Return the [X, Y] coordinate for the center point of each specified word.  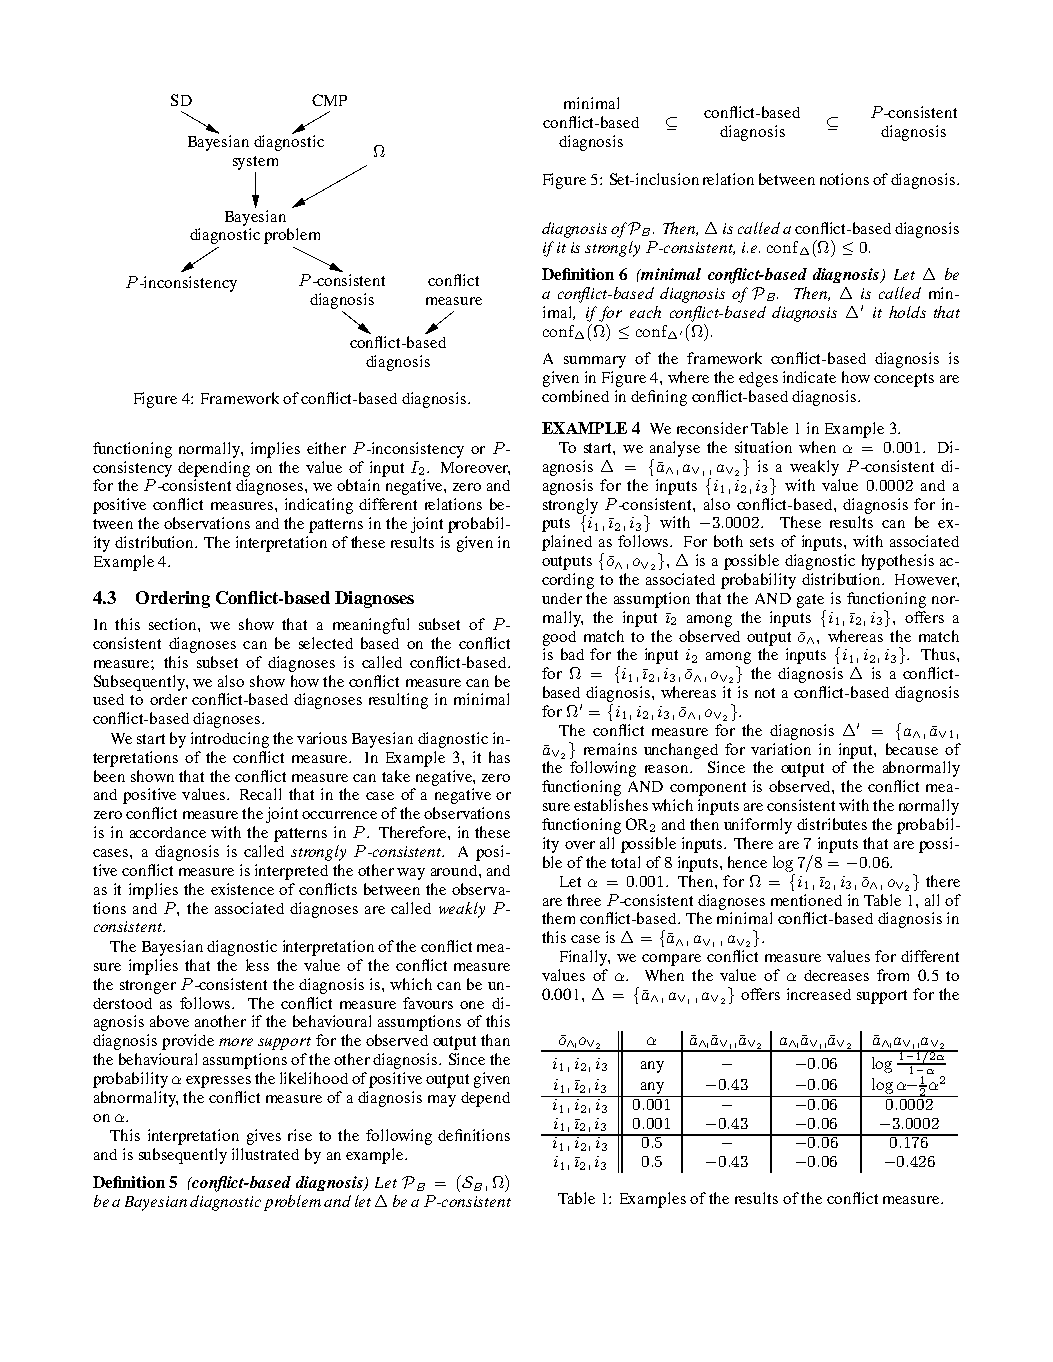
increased [819, 994]
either [326, 448]
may [442, 1101]
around [455, 870]
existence [242, 889]
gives [264, 1137]
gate [810, 601]
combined [575, 396]
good [559, 638]
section [174, 624]
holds [907, 312]
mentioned [806, 900]
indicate [809, 377]
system [255, 163]
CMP [329, 100]
